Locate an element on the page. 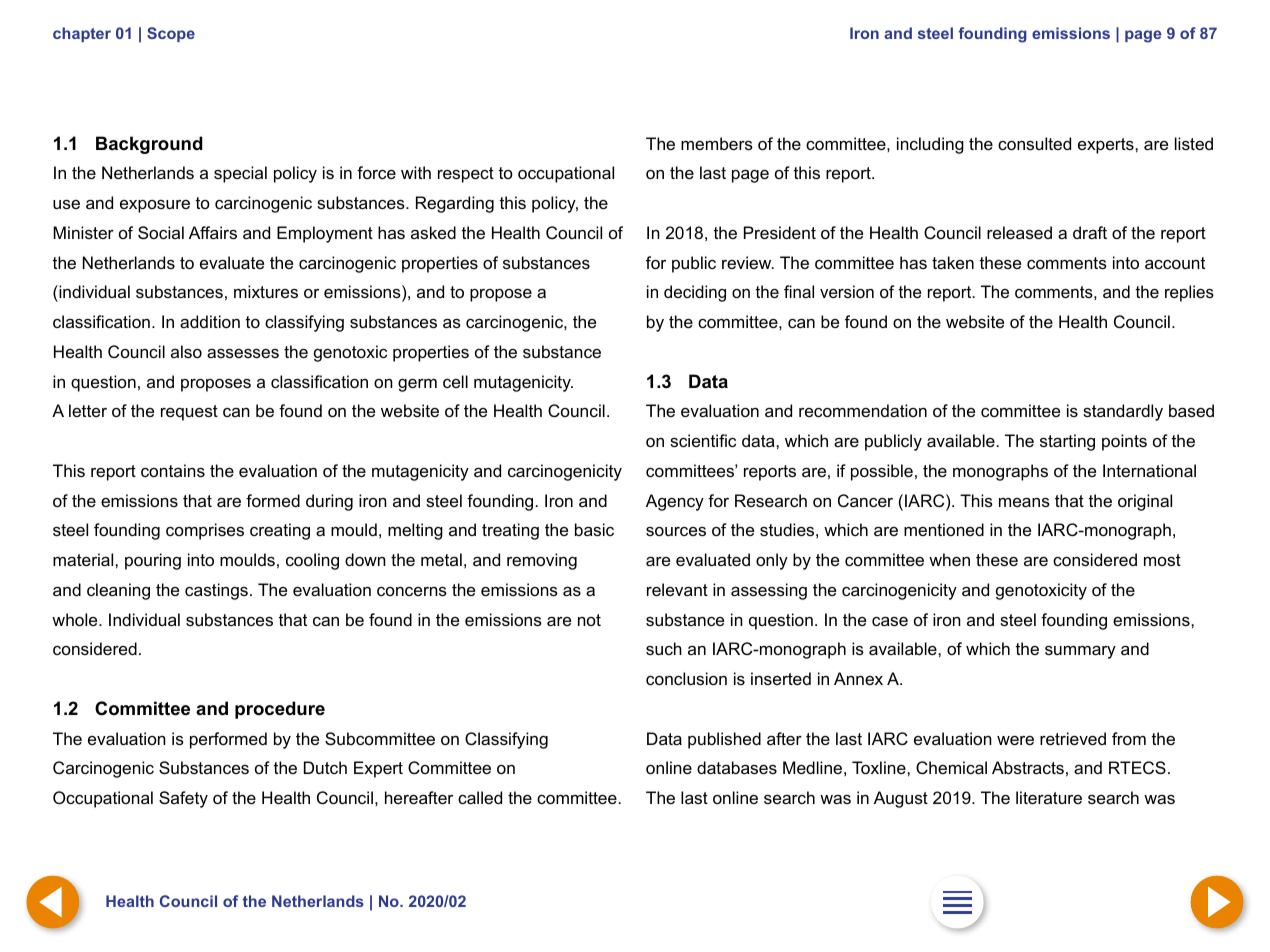 This document has height=952, width=1270. published is located at coordinates (724, 740).
